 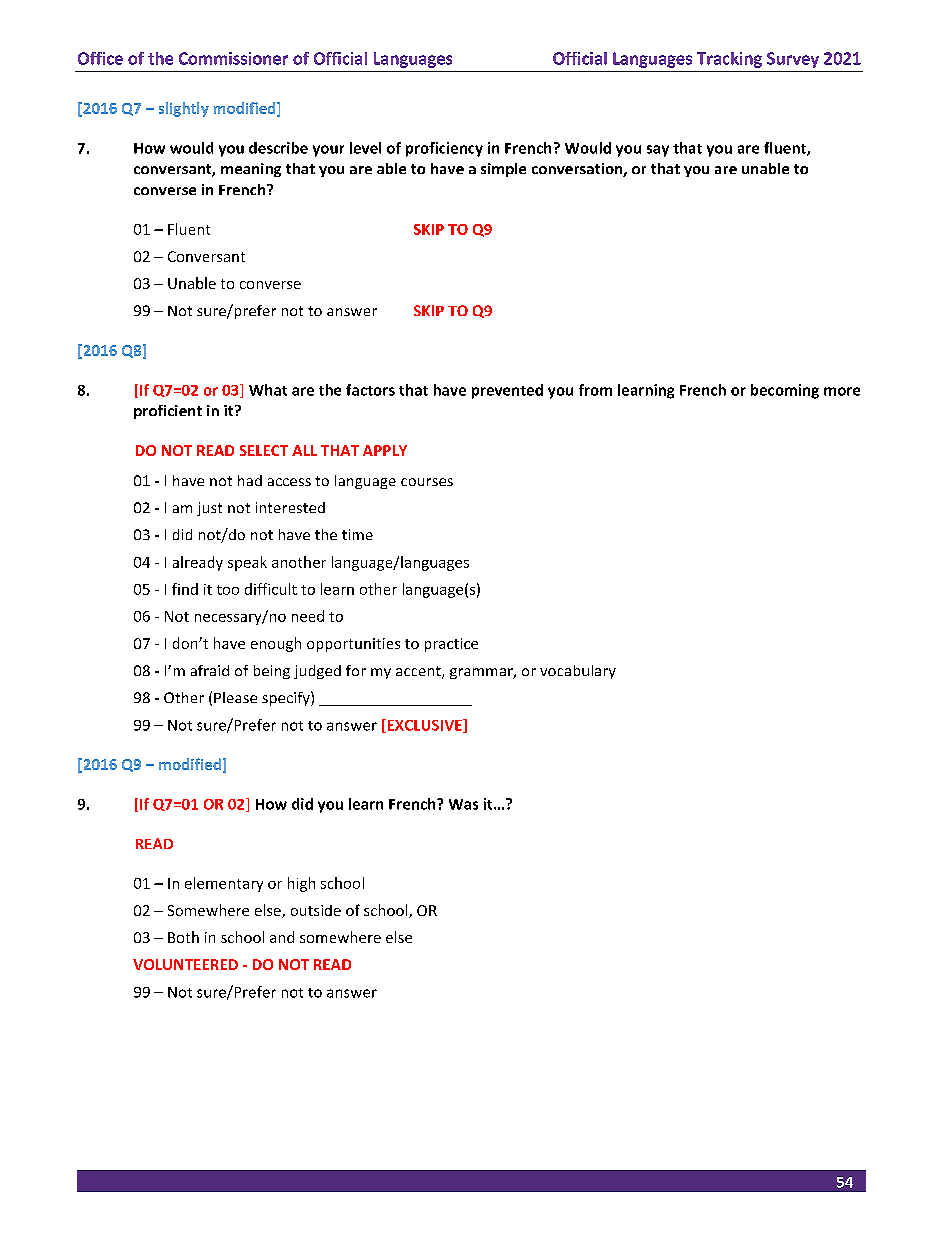 What do you see at coordinates (503, 170) in the screenshot?
I see `simple` at bounding box center [503, 170].
